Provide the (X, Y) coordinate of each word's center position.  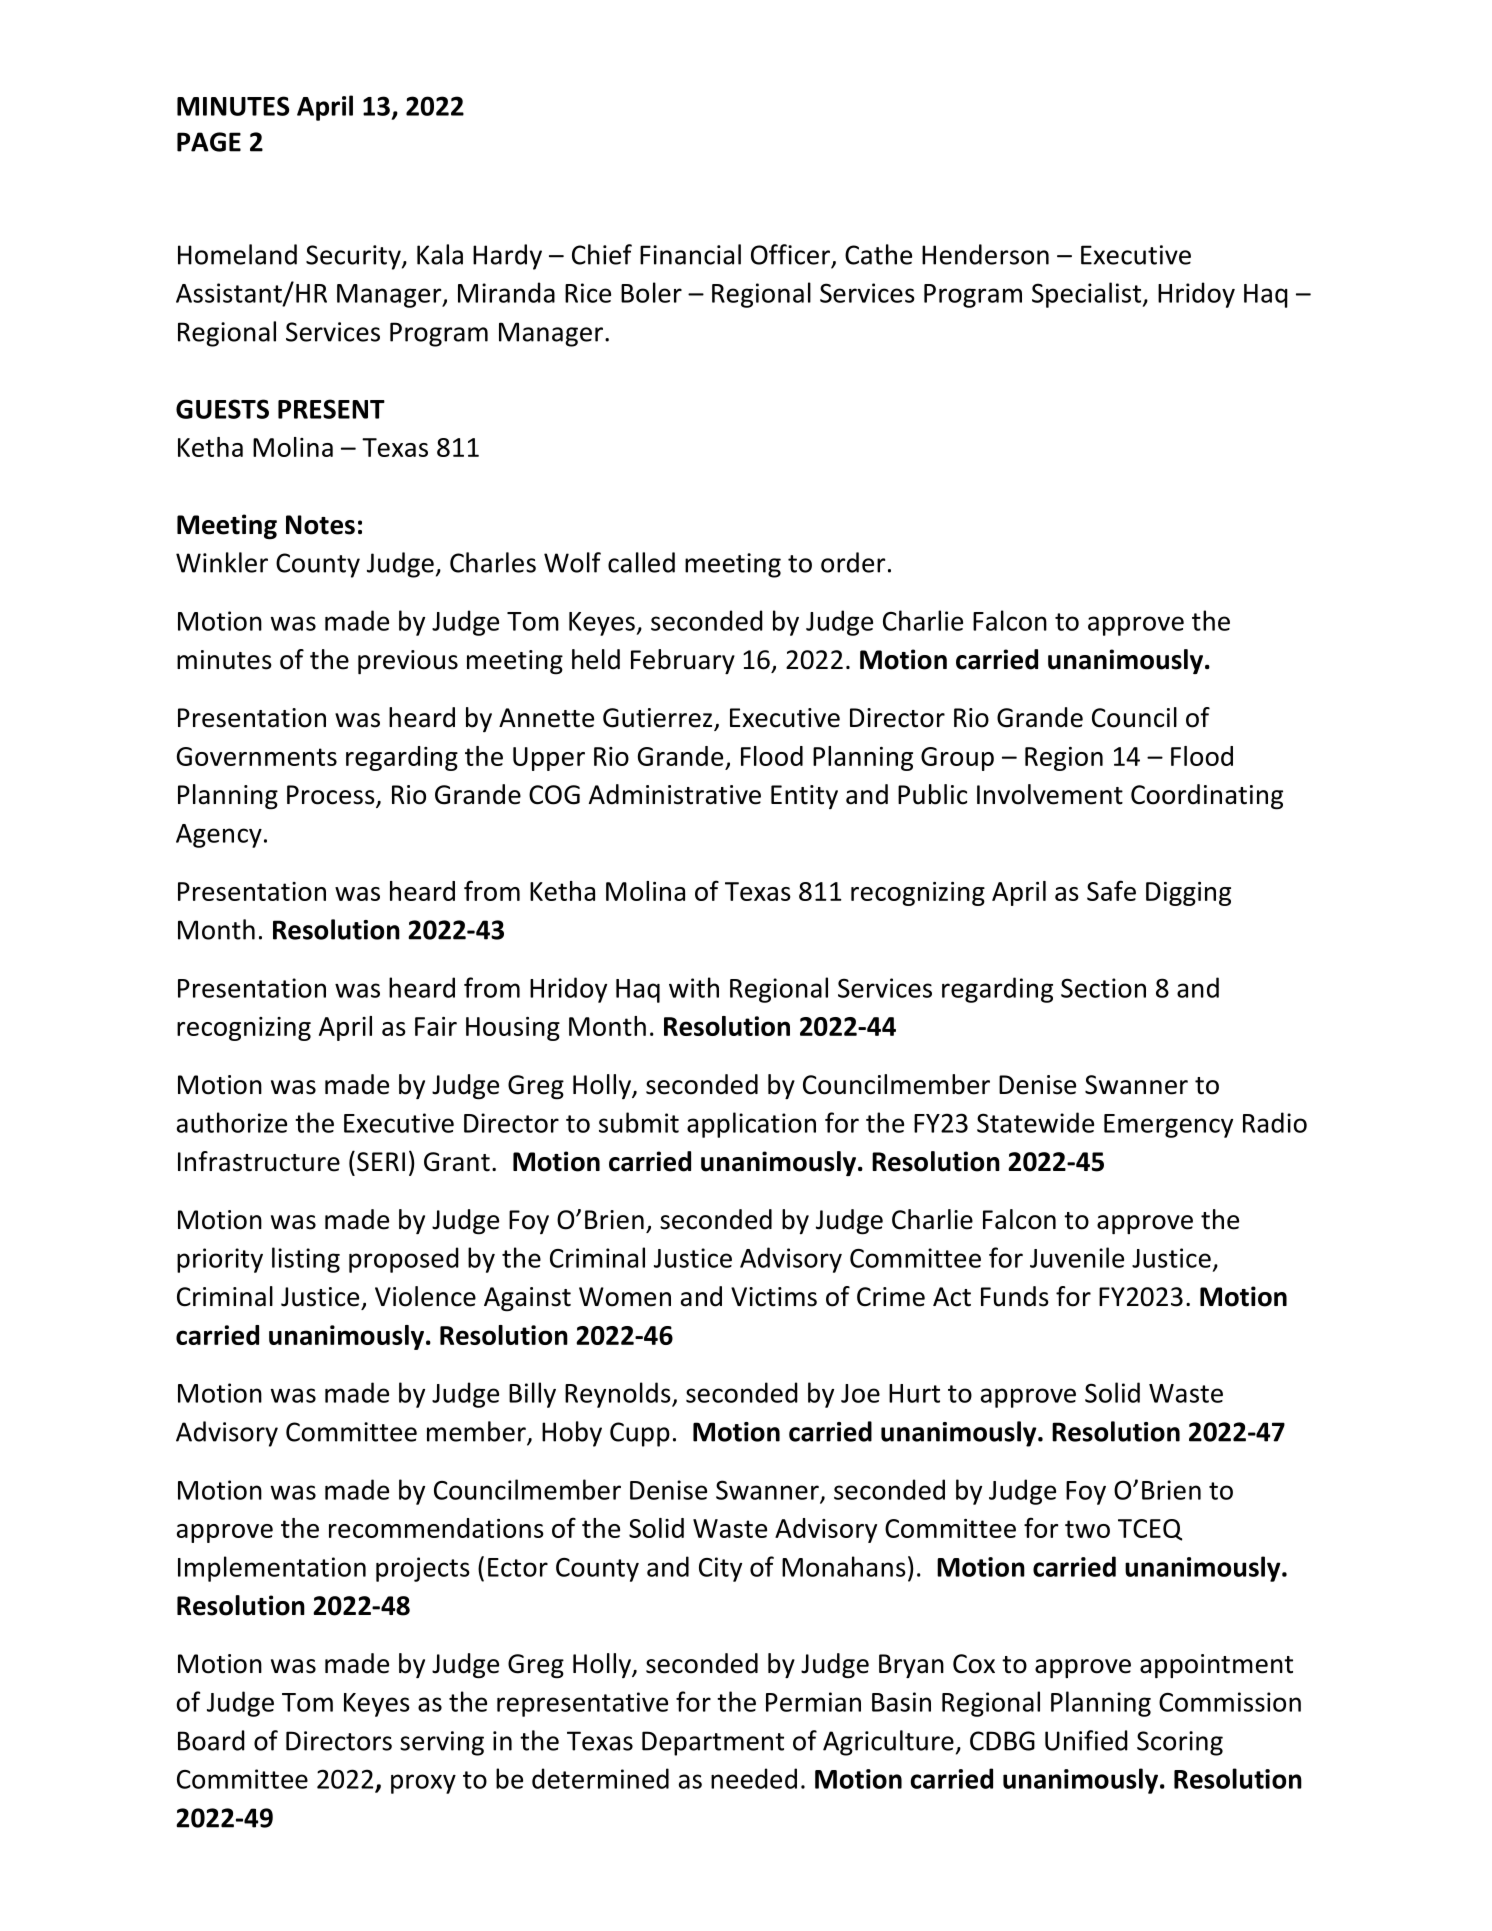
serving (442, 1743)
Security (354, 257)
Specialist (1087, 295)
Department (713, 1743)
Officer (790, 254)
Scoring (1180, 1743)
